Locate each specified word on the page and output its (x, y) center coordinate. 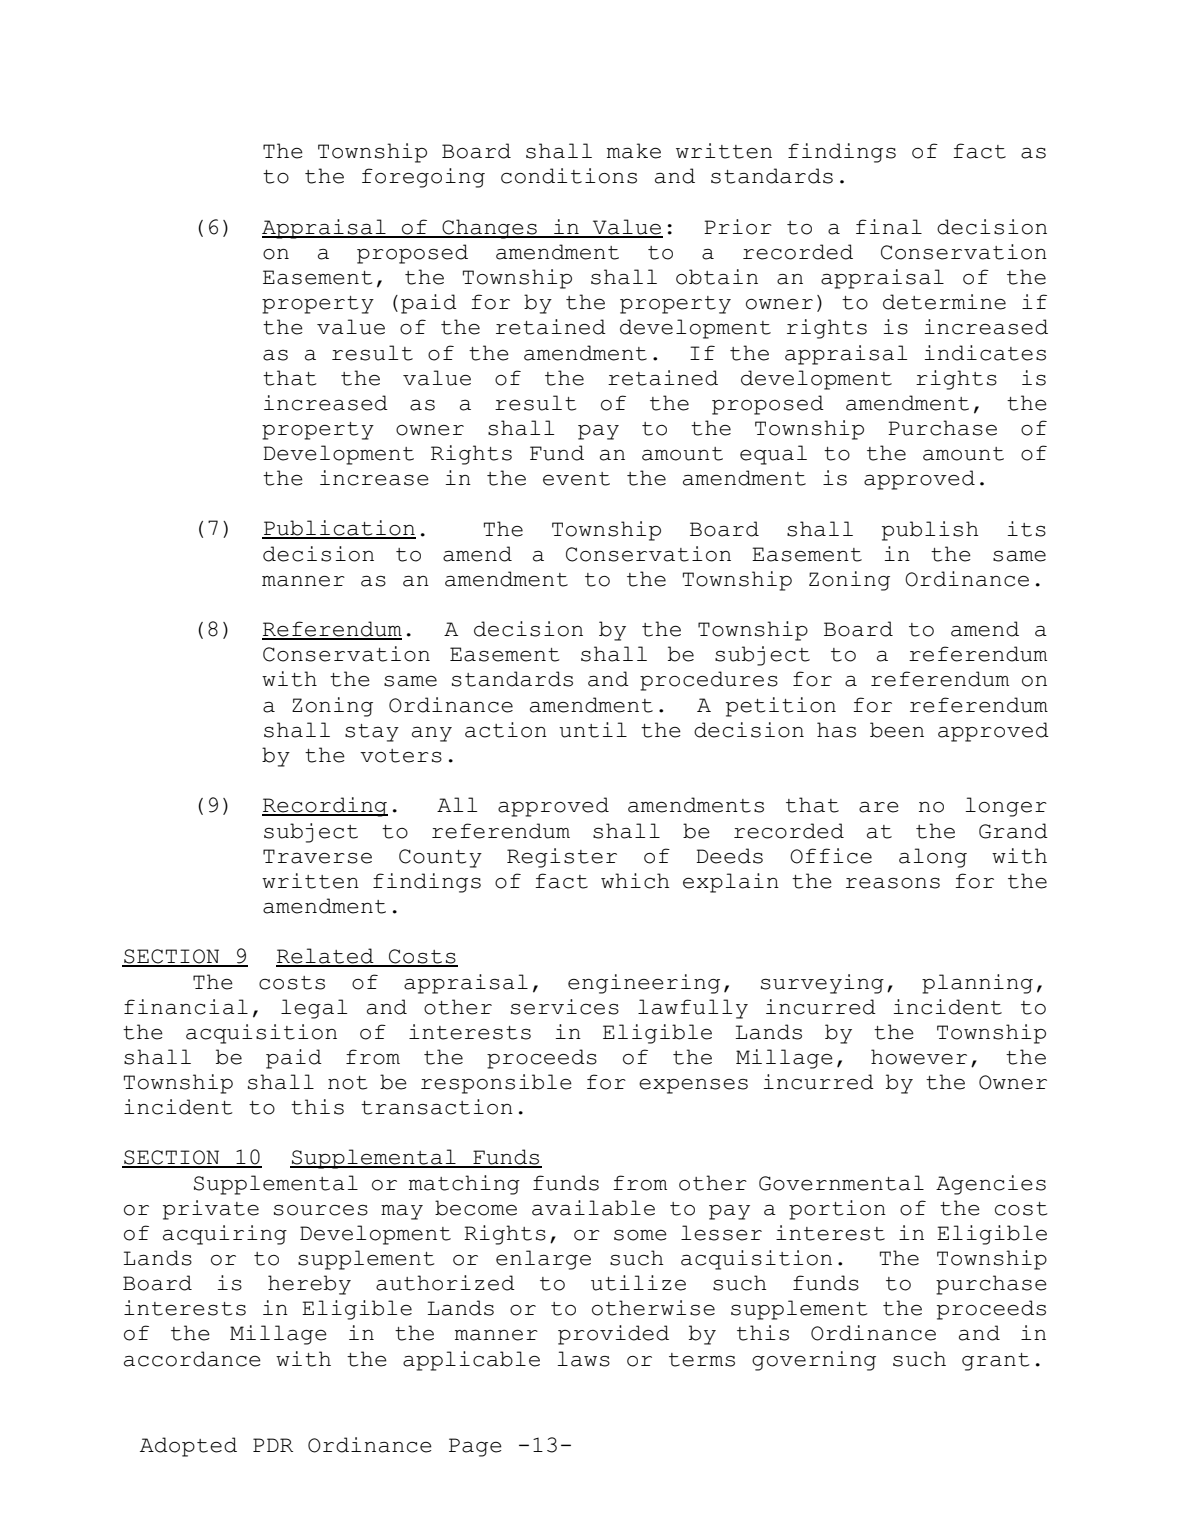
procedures (709, 681)
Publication (339, 529)
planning (977, 984)
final (889, 227)
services (565, 1007)
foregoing (423, 178)
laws (584, 1359)
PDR (273, 1445)
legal (314, 1009)
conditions (569, 176)
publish (930, 531)
